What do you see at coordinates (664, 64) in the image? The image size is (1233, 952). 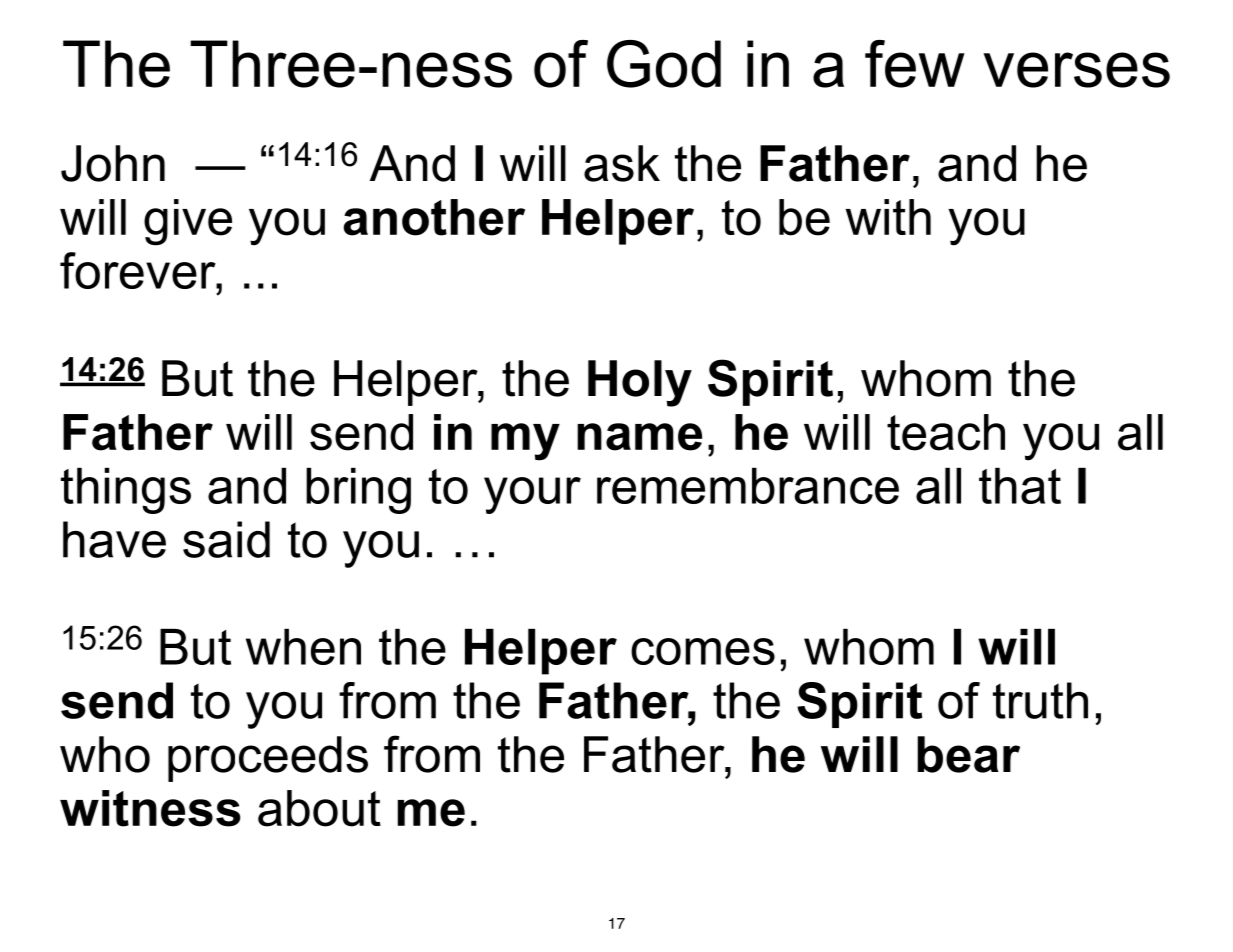 I see `God` at bounding box center [664, 64].
